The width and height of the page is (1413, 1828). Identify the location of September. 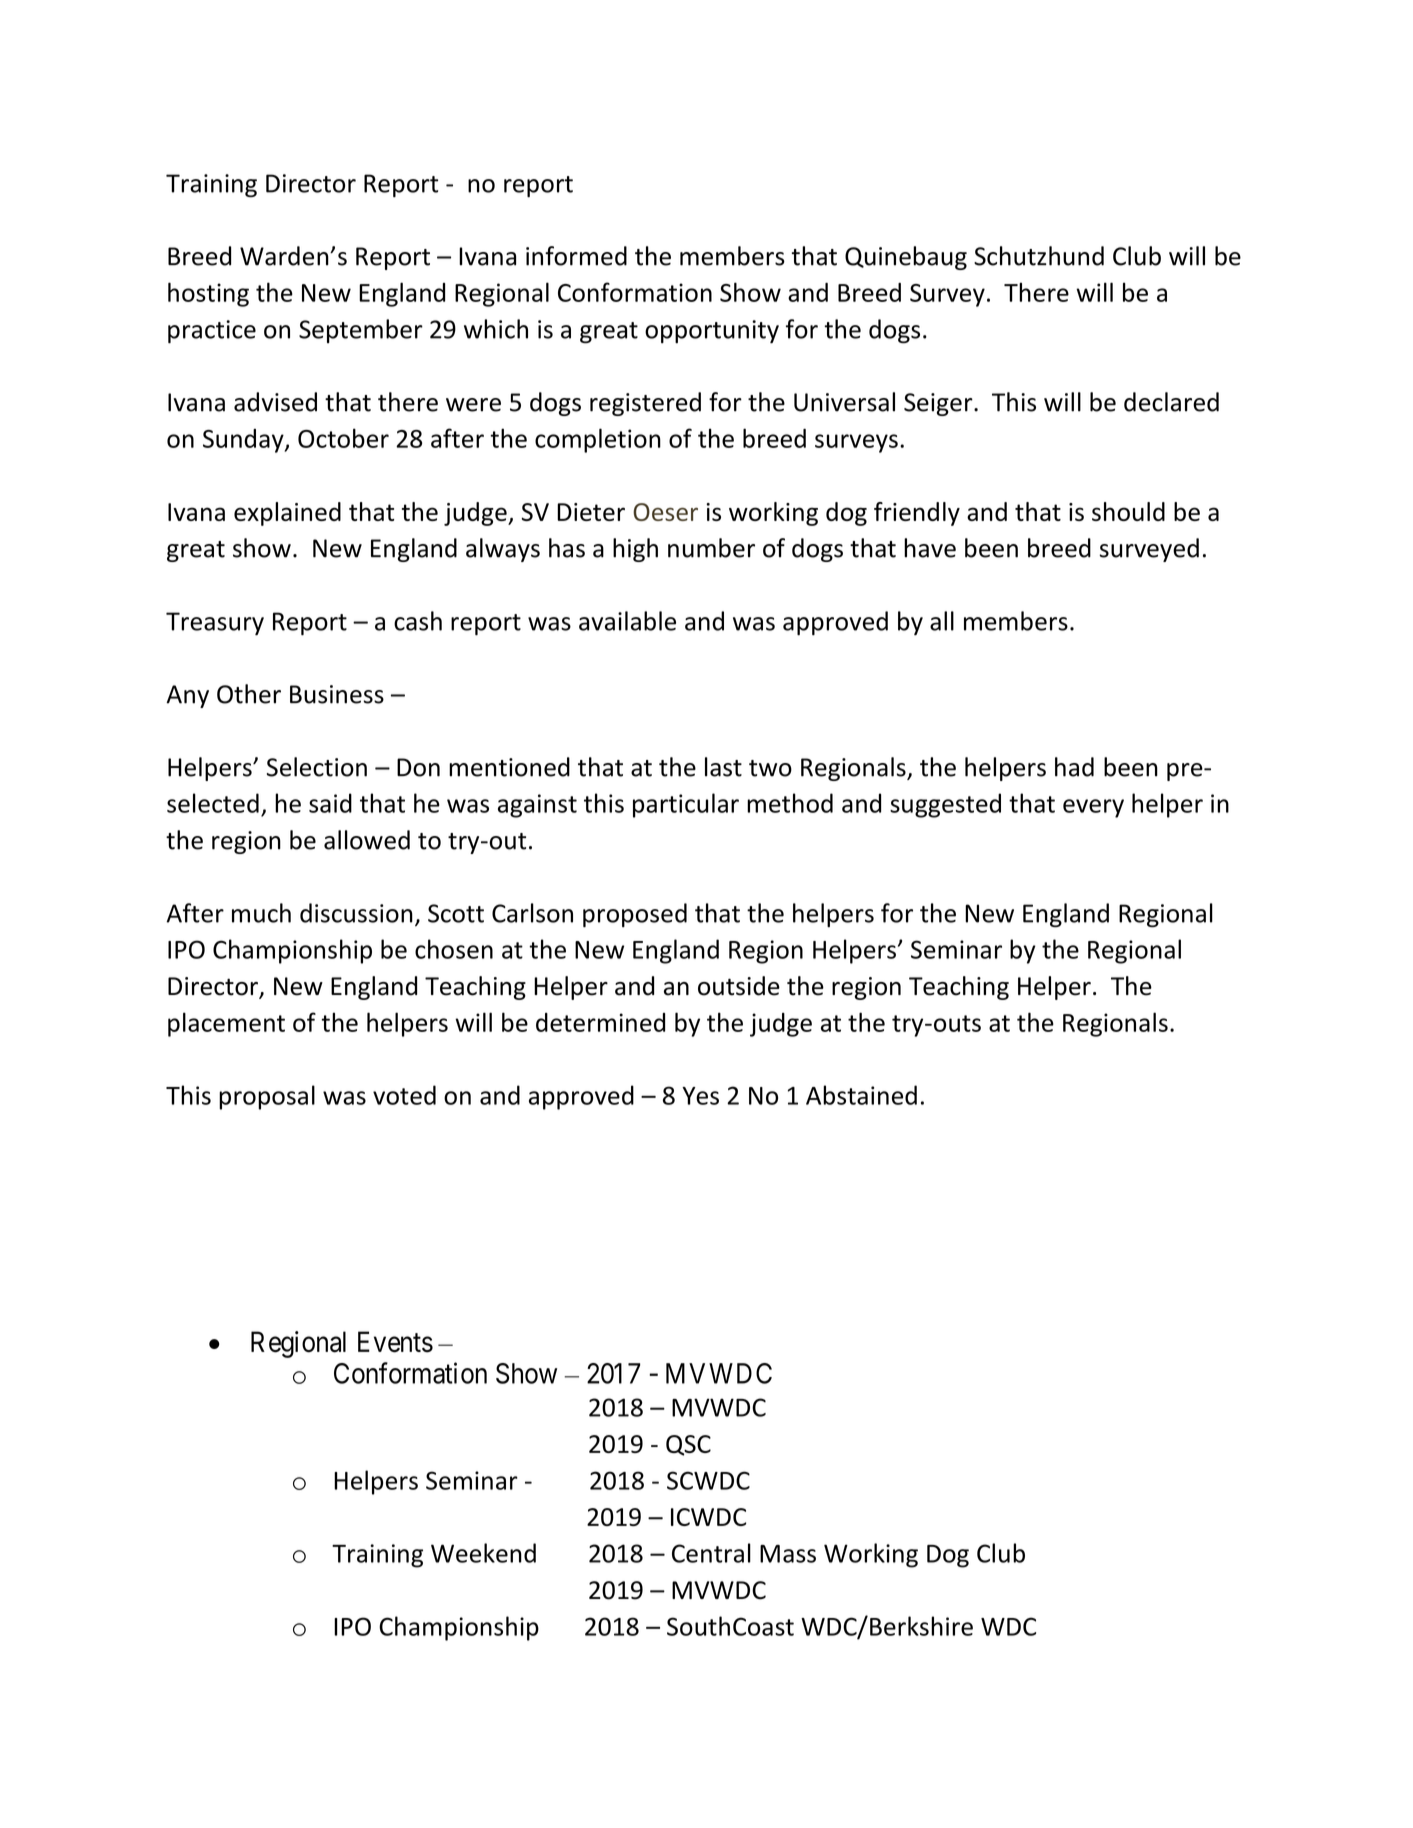
(361, 331).
